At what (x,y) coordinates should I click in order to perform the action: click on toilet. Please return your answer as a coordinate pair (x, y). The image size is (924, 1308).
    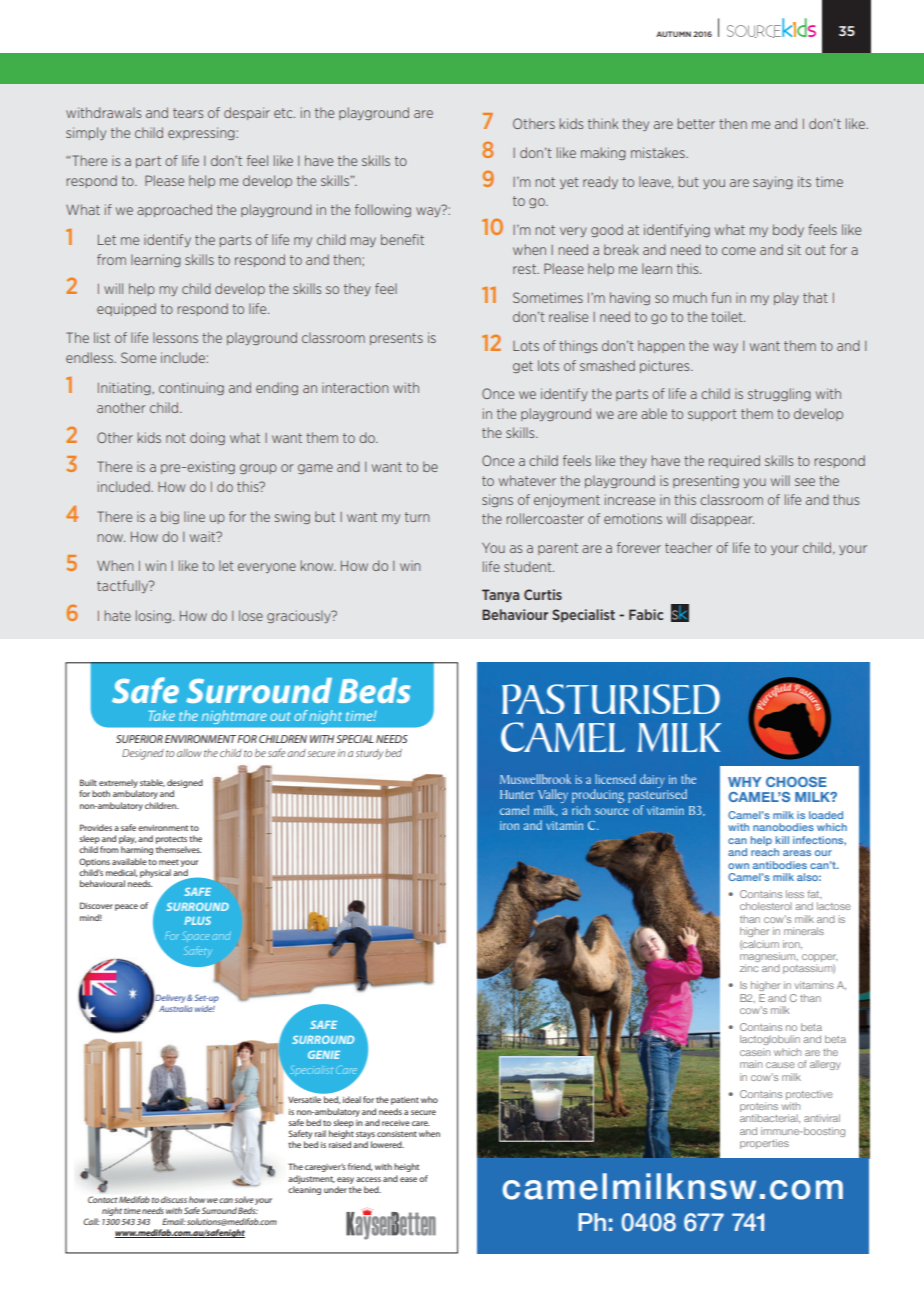
    Looking at the image, I should click on (728, 316).
